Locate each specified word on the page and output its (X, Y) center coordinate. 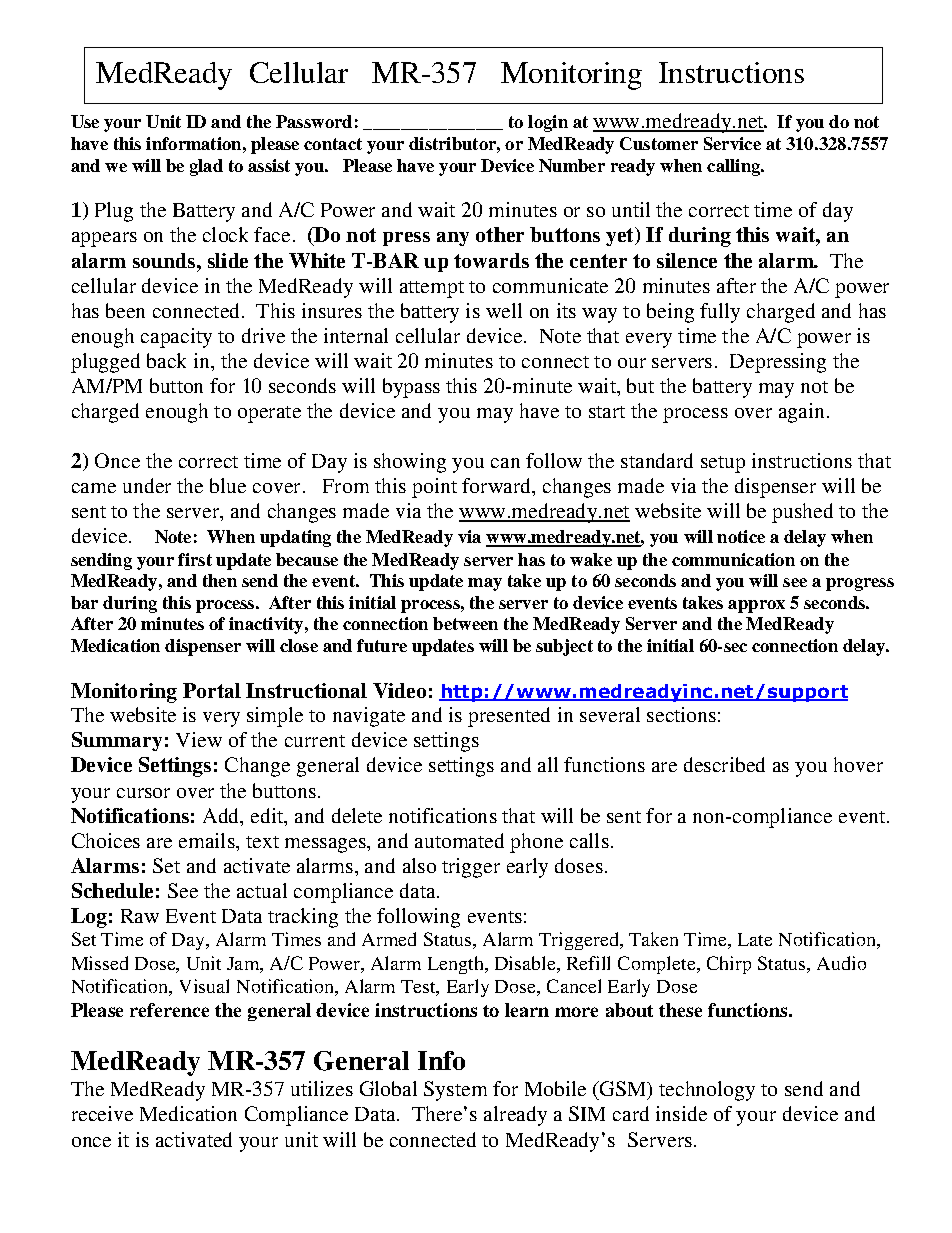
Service (732, 143)
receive (102, 1113)
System (455, 1091)
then (220, 580)
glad (206, 167)
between (465, 623)
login (548, 123)
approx (756, 606)
